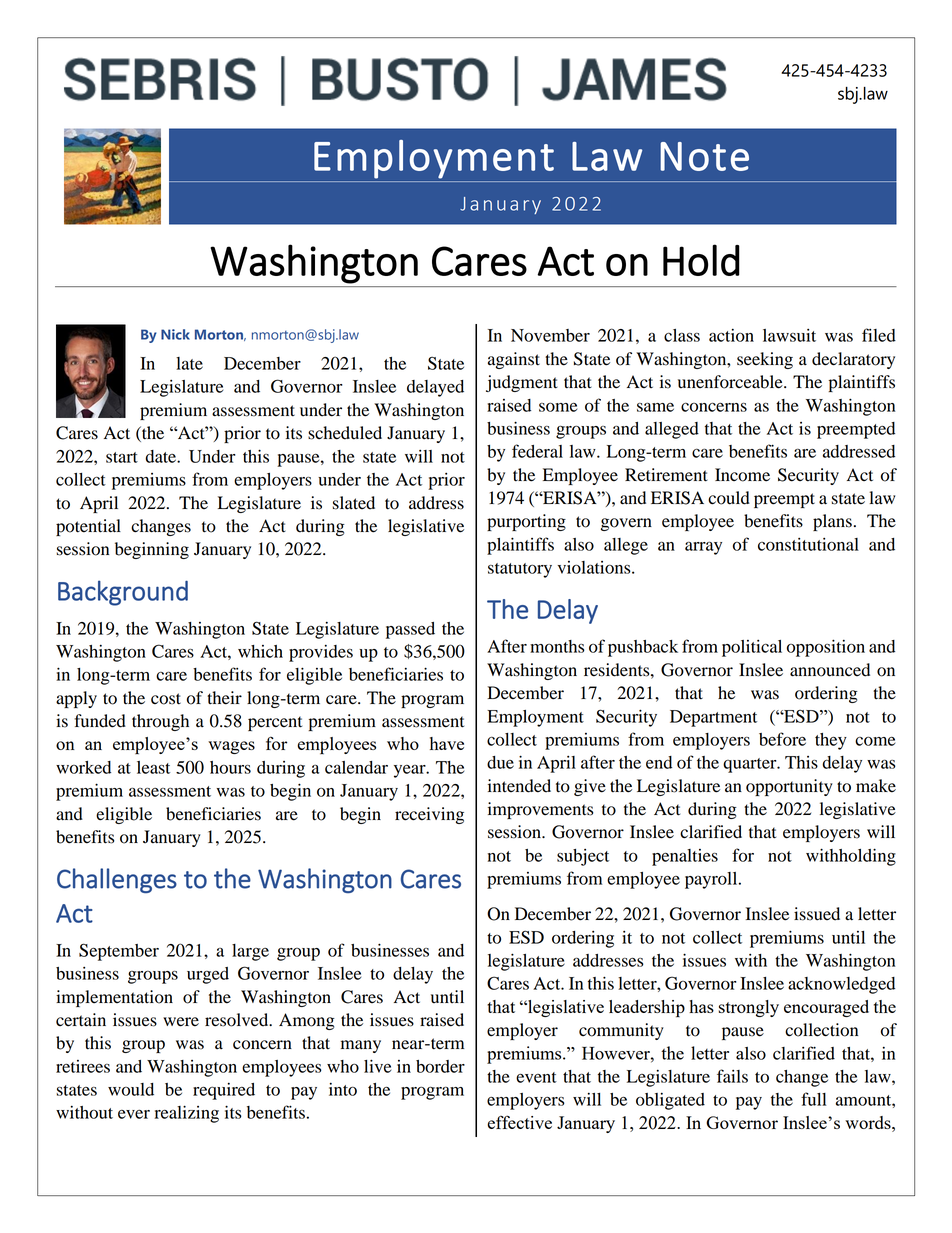 The image size is (952, 1233). What do you see at coordinates (410, 630) in the screenshot?
I see `passed` at bounding box center [410, 630].
